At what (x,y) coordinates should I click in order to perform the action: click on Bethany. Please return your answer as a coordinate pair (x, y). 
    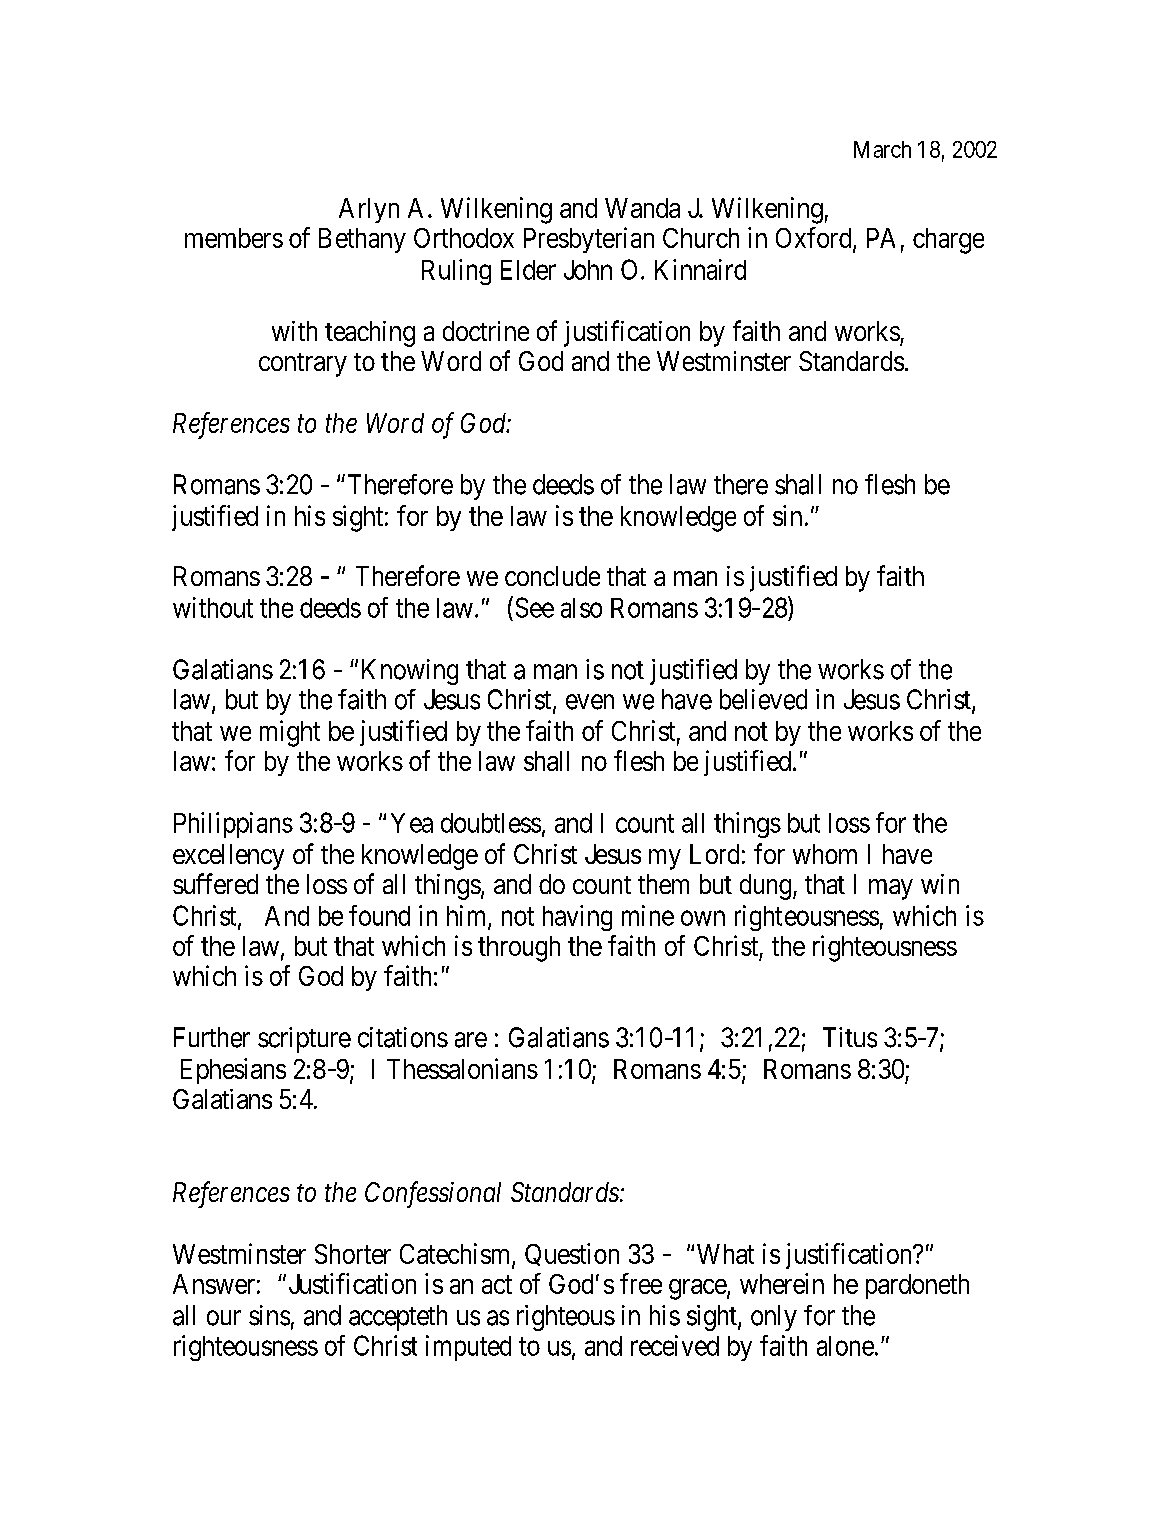
    Looking at the image, I should click on (362, 240).
